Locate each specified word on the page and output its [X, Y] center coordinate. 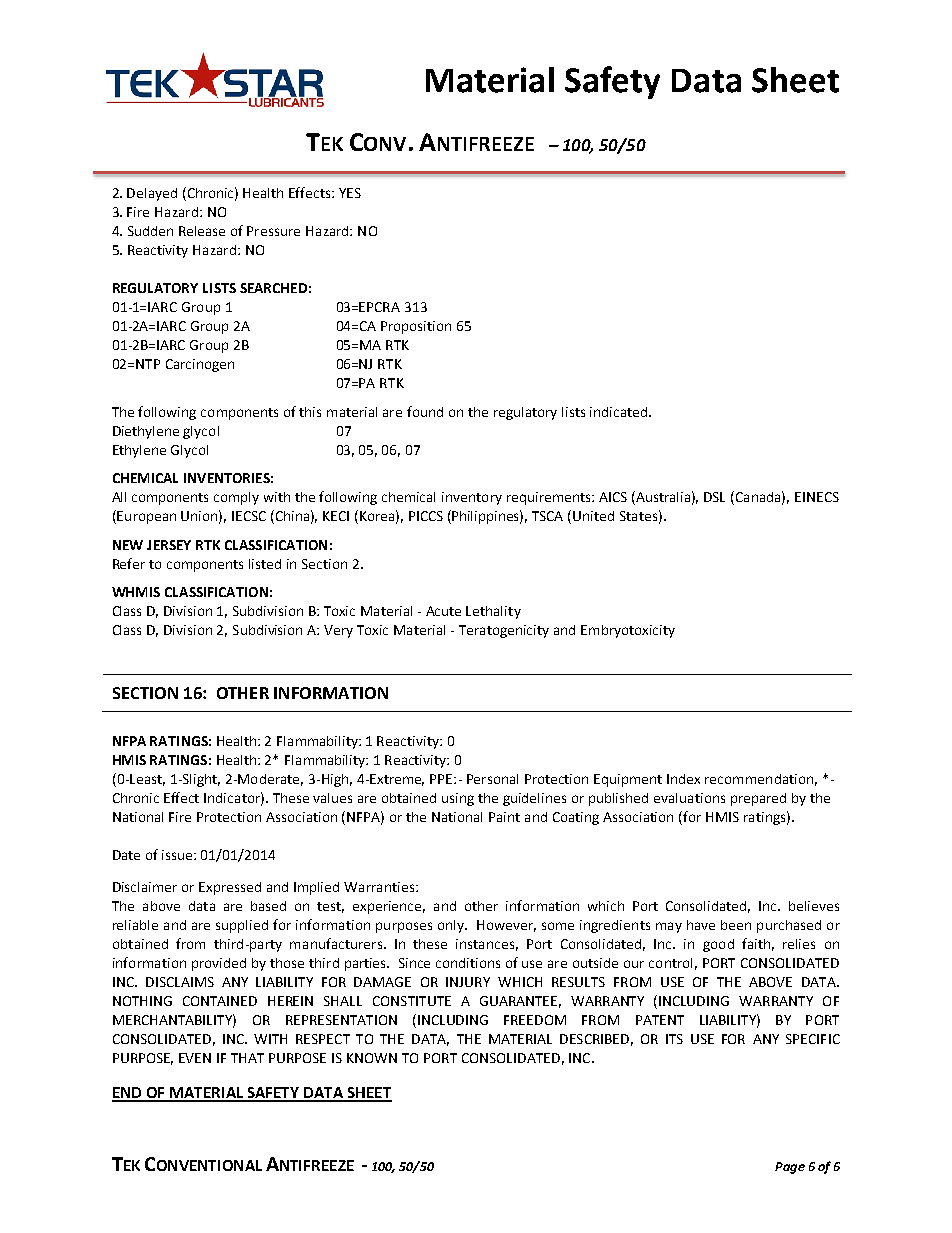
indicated [618, 412]
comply [236, 498]
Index [683, 779]
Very [338, 631]
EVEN [195, 1058]
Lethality [493, 612]
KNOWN [372, 1058]
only [452, 926]
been [736, 925]
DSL [714, 497]
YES [350, 193]
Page [790, 1168]
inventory [472, 498]
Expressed [230, 888]
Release [202, 231]
